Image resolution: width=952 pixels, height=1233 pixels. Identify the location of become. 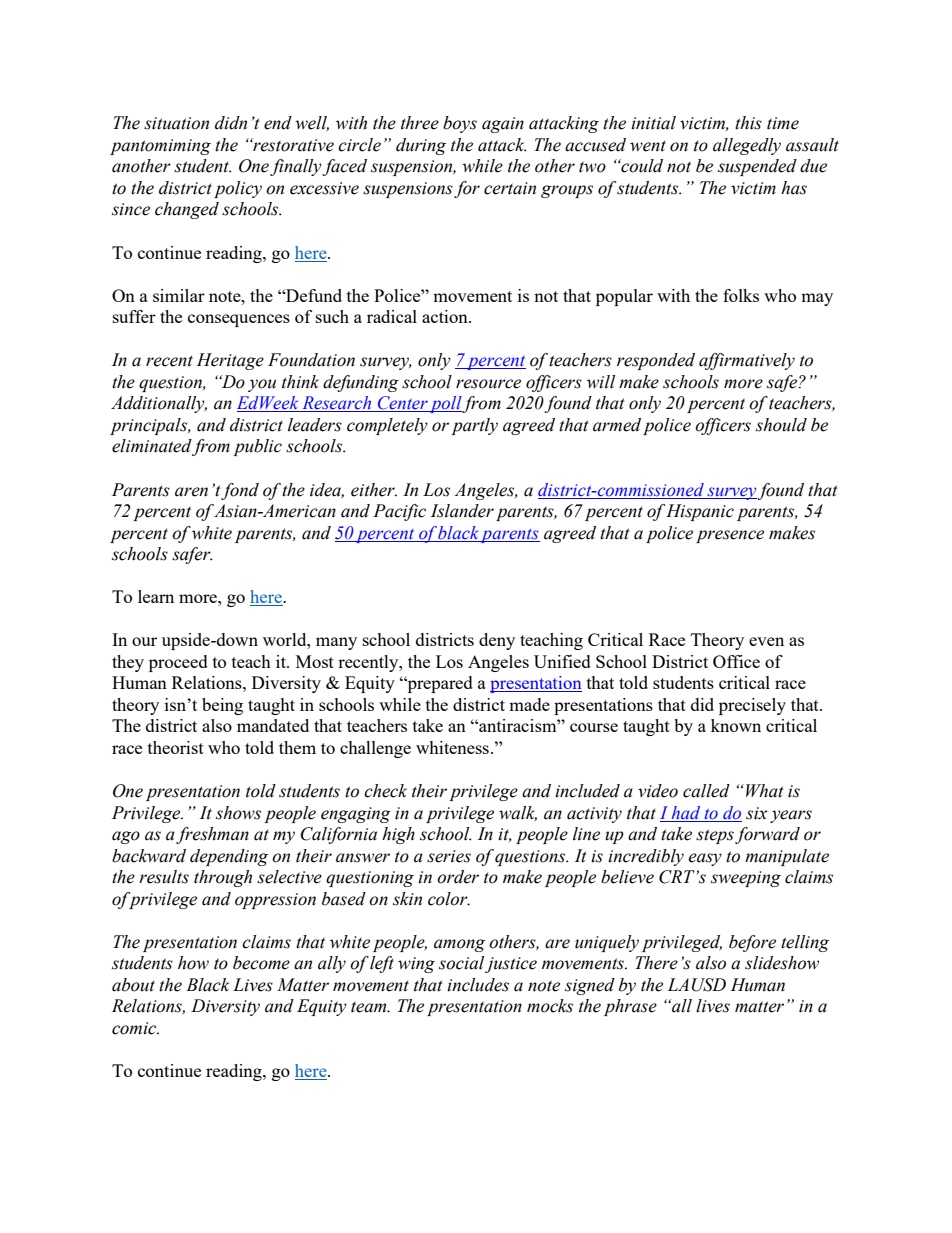
(261, 963).
